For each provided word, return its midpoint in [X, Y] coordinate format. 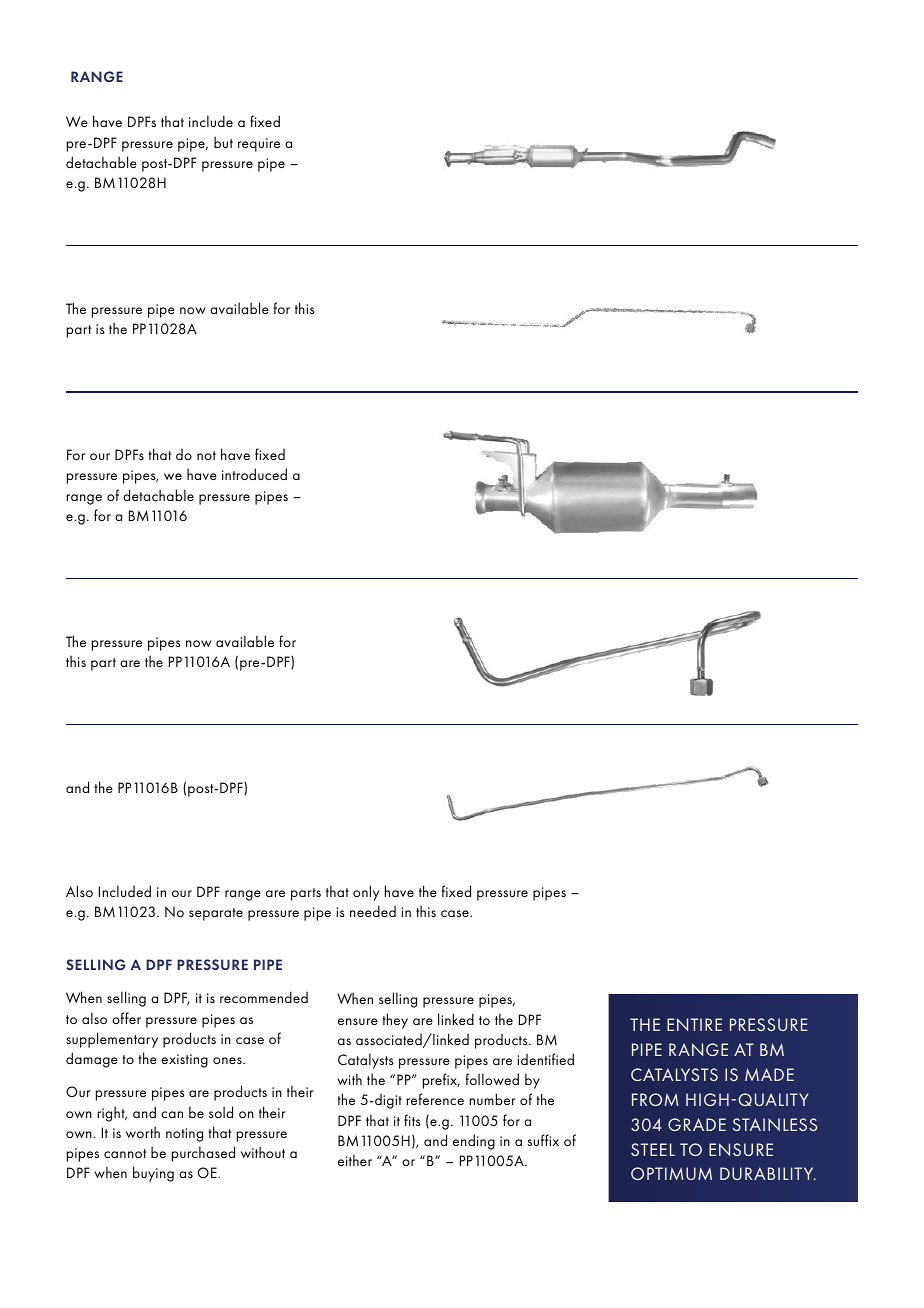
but [223, 142]
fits [412, 1120]
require [259, 145]
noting [184, 1135]
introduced [254, 474]
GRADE [697, 1124]
